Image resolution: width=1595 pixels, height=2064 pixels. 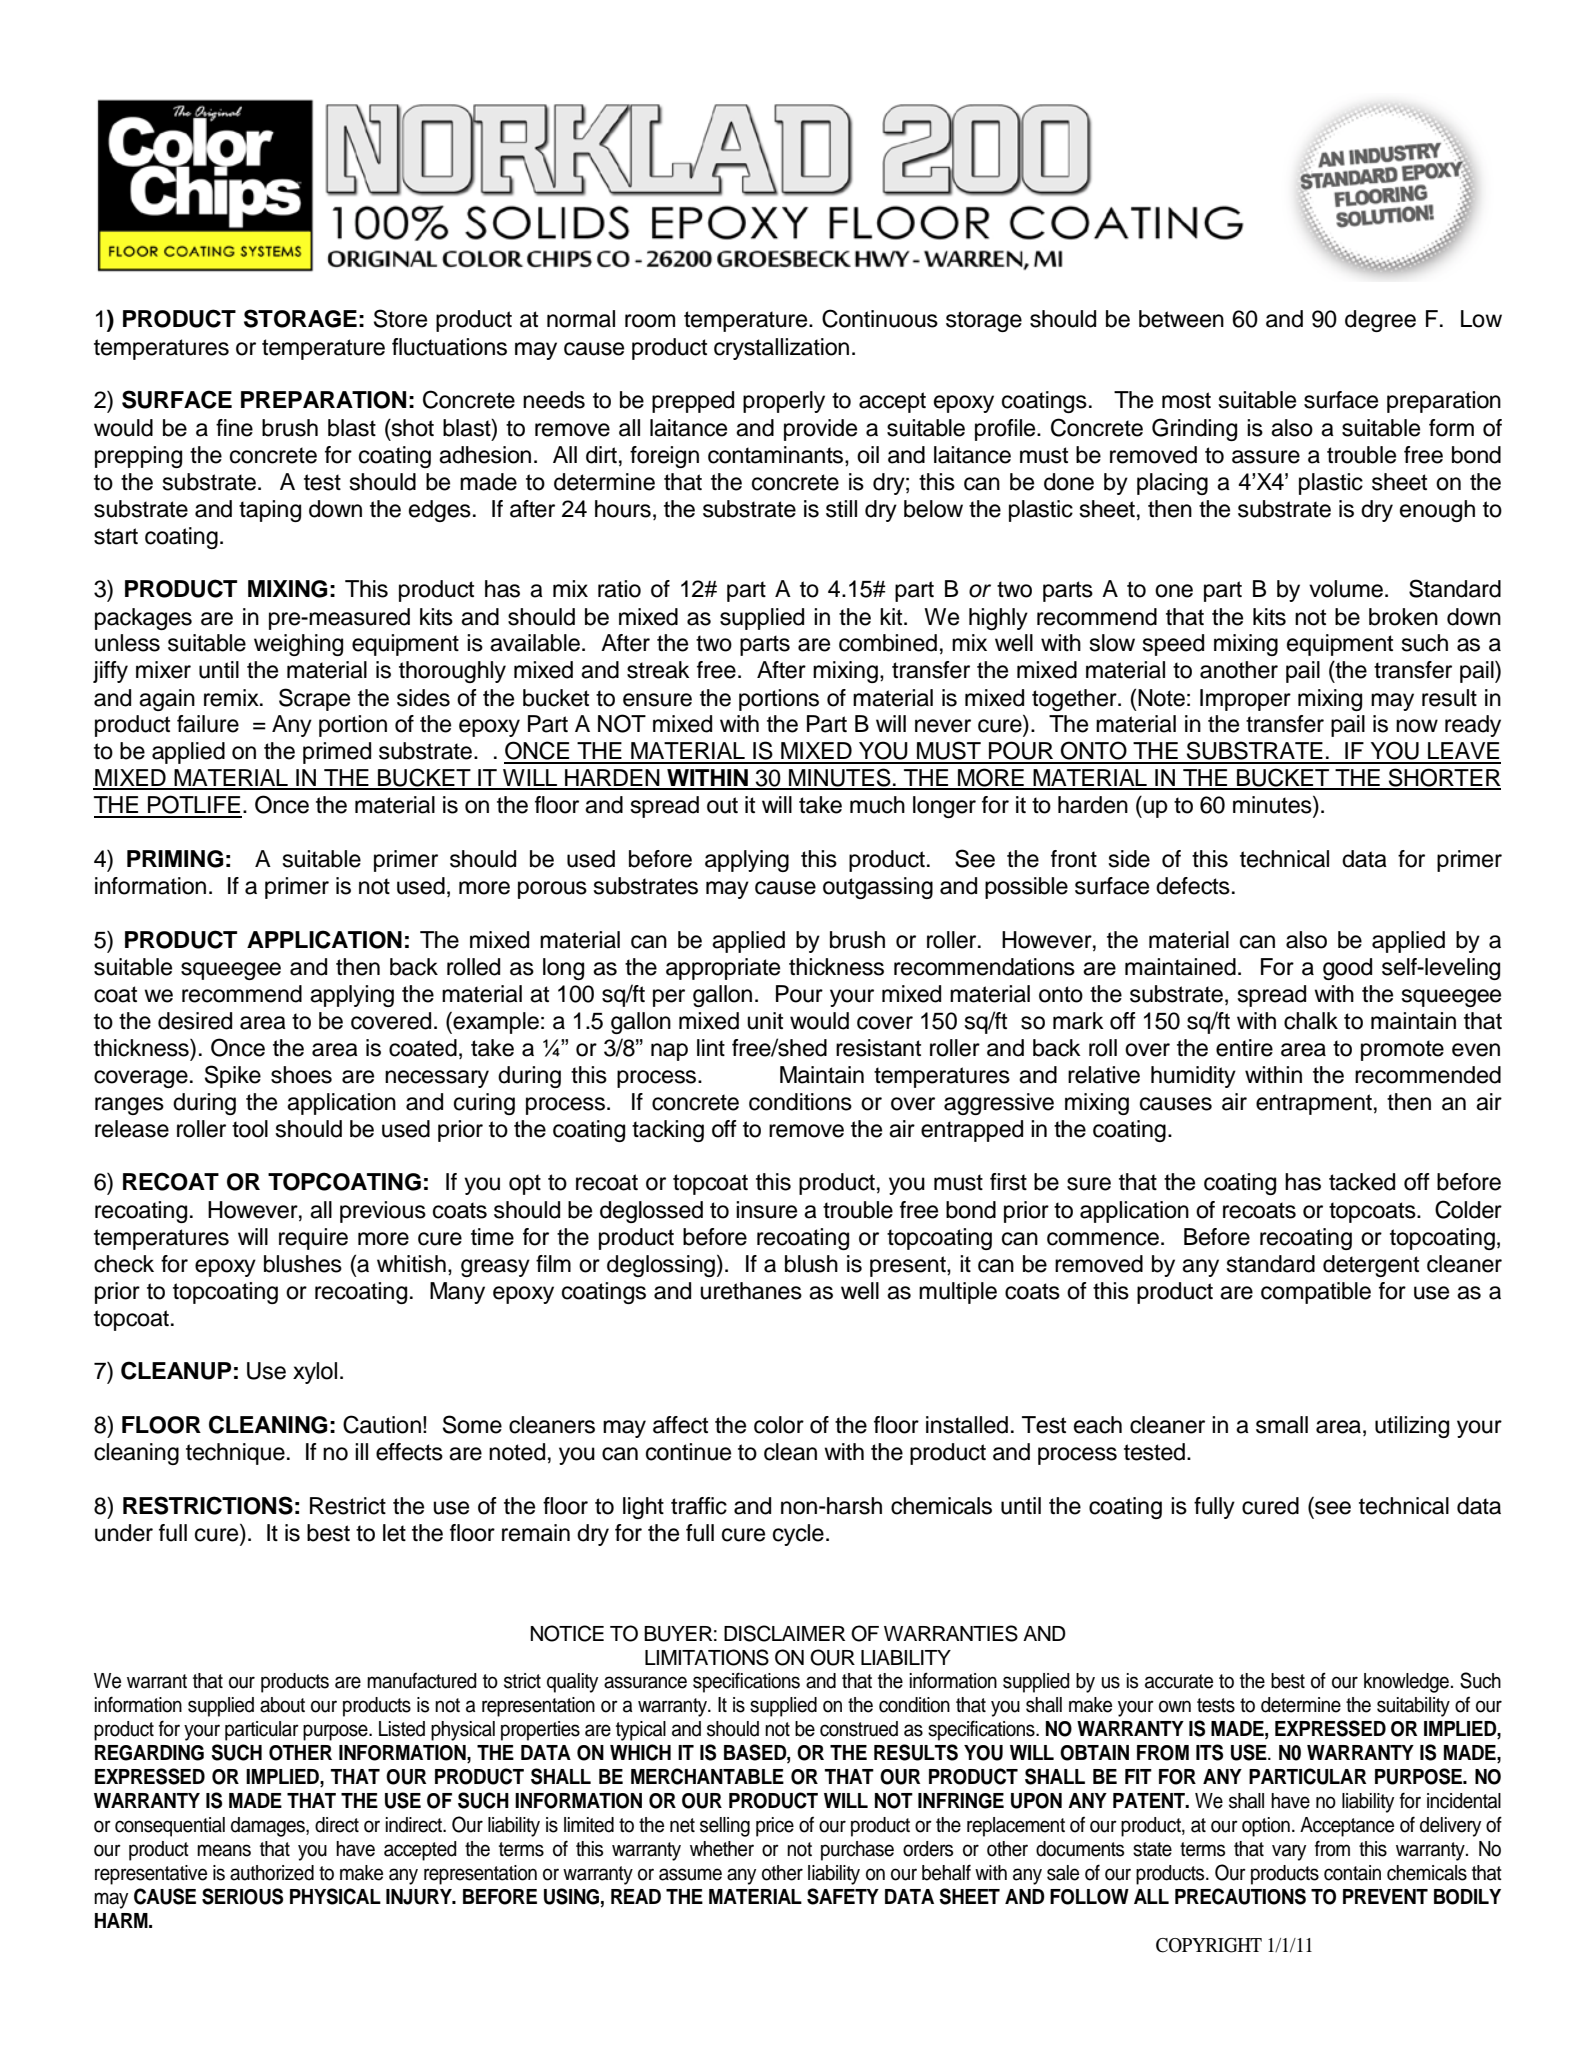 I want to click on combined, so click(x=888, y=643).
